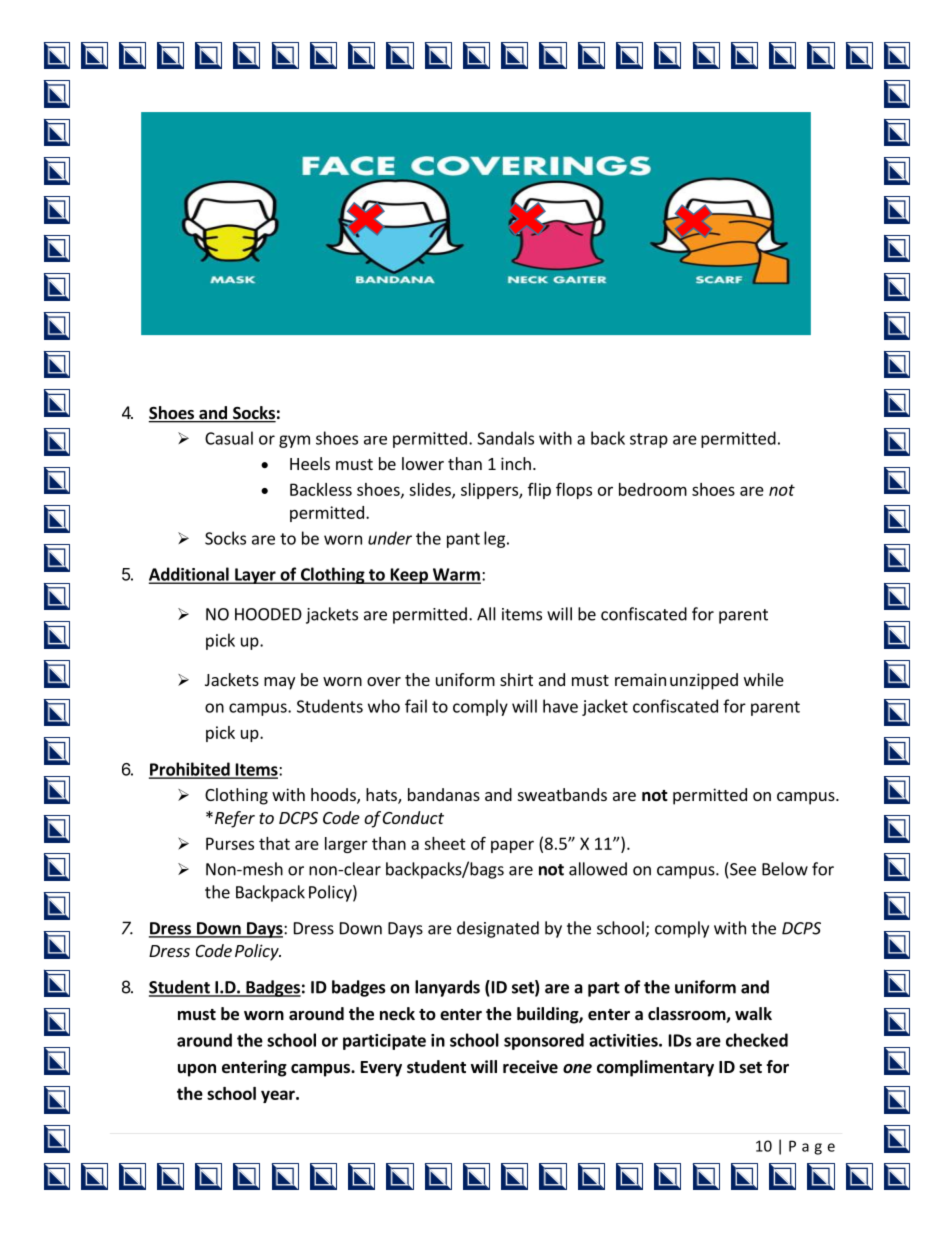 This document has height=1233, width=952. Describe the element at coordinates (516, 463) in the document. I see `inch` at that location.
